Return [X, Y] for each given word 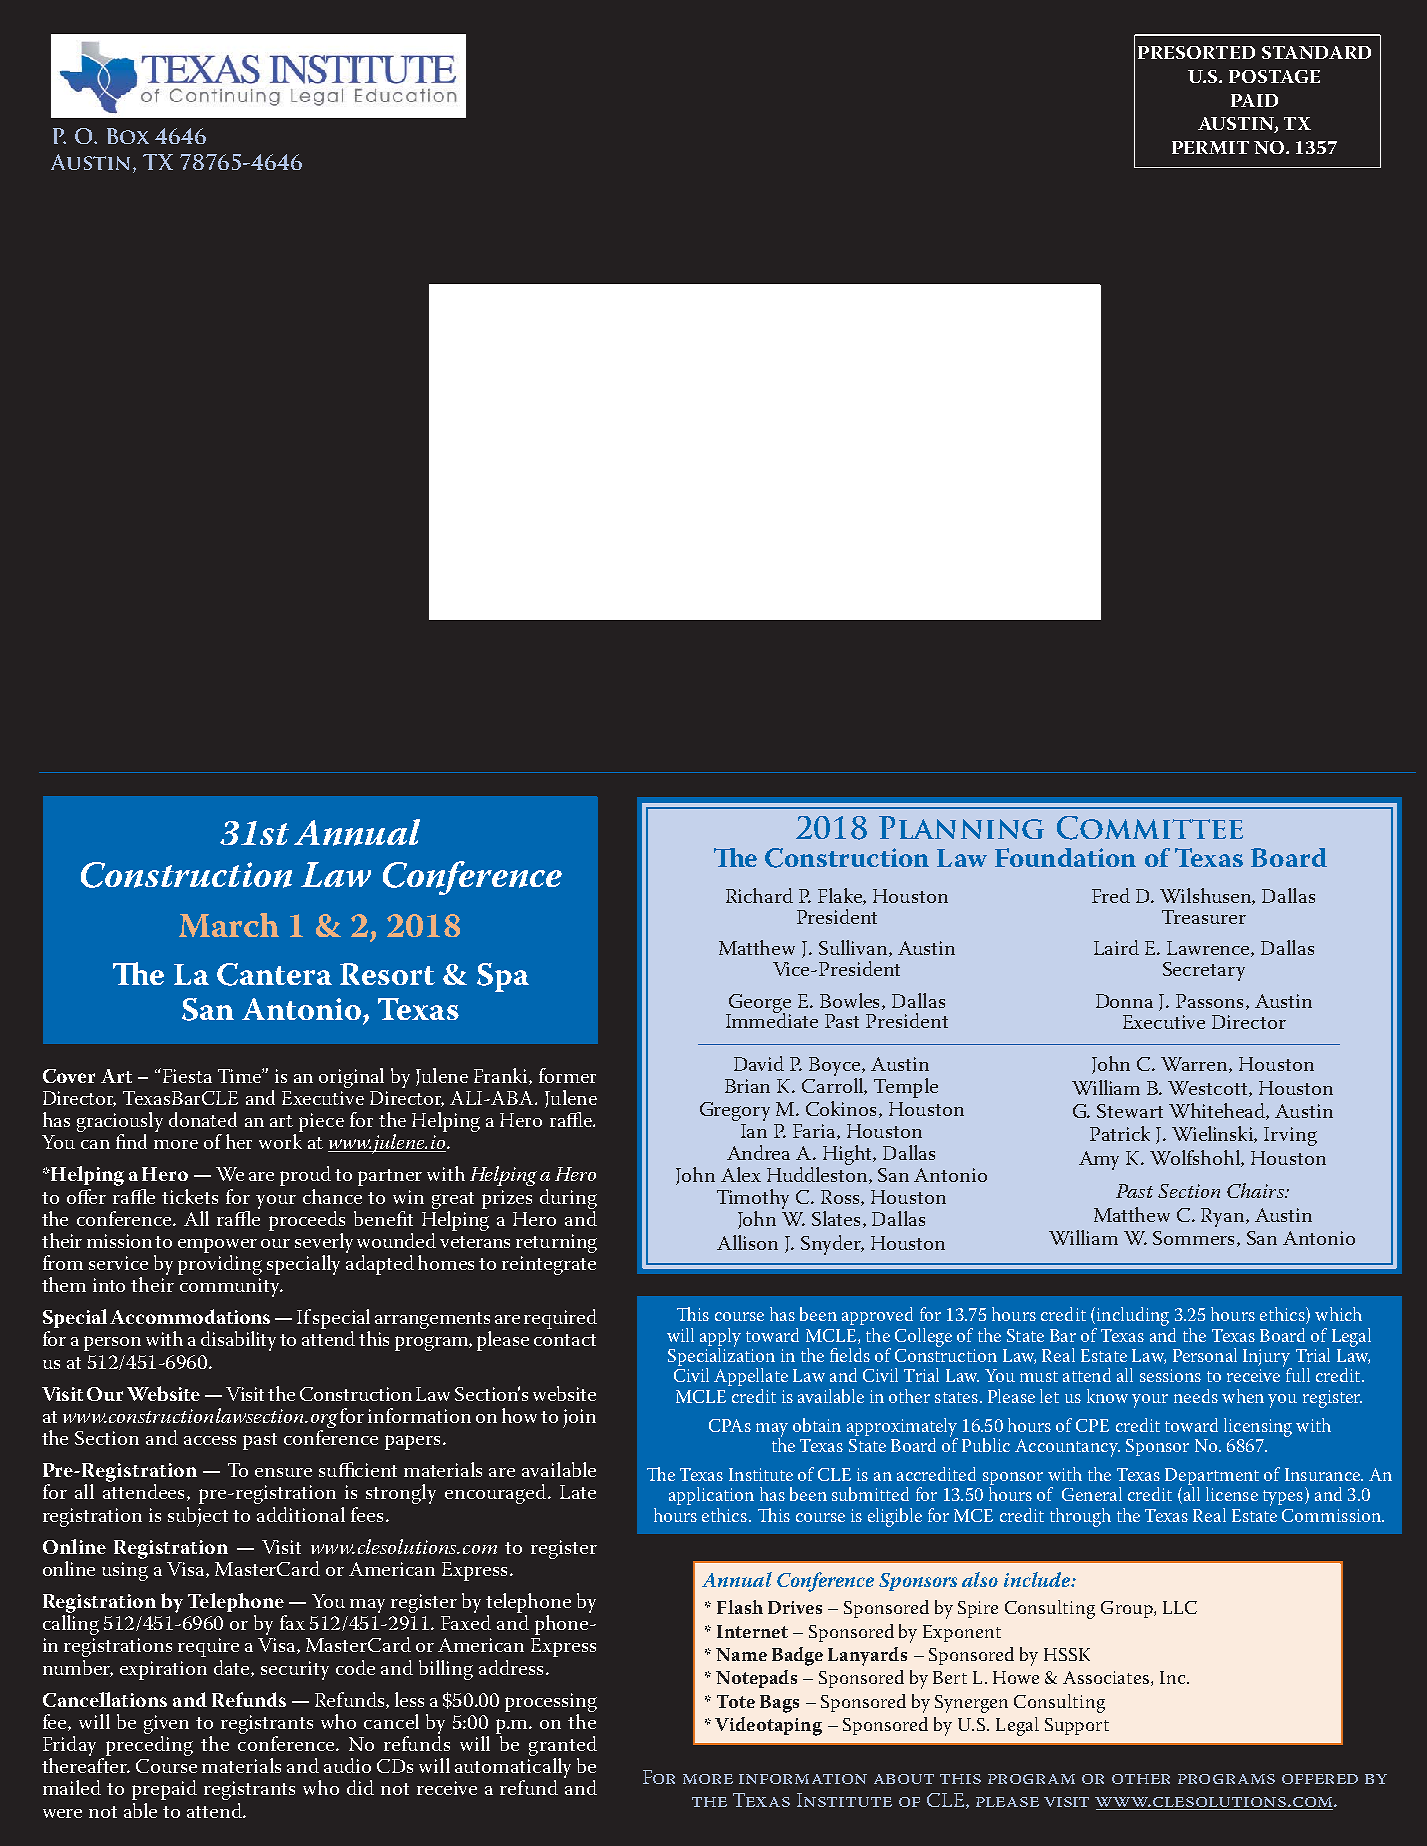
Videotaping [768, 1726]
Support [1077, 1726]
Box [128, 136]
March [229, 925]
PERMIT [1210, 147]
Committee [1150, 828]
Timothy [753, 1200]
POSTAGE [1274, 76]
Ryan [1224, 1217]
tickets [190, 1196]
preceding [149, 1746]
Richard [759, 895]
